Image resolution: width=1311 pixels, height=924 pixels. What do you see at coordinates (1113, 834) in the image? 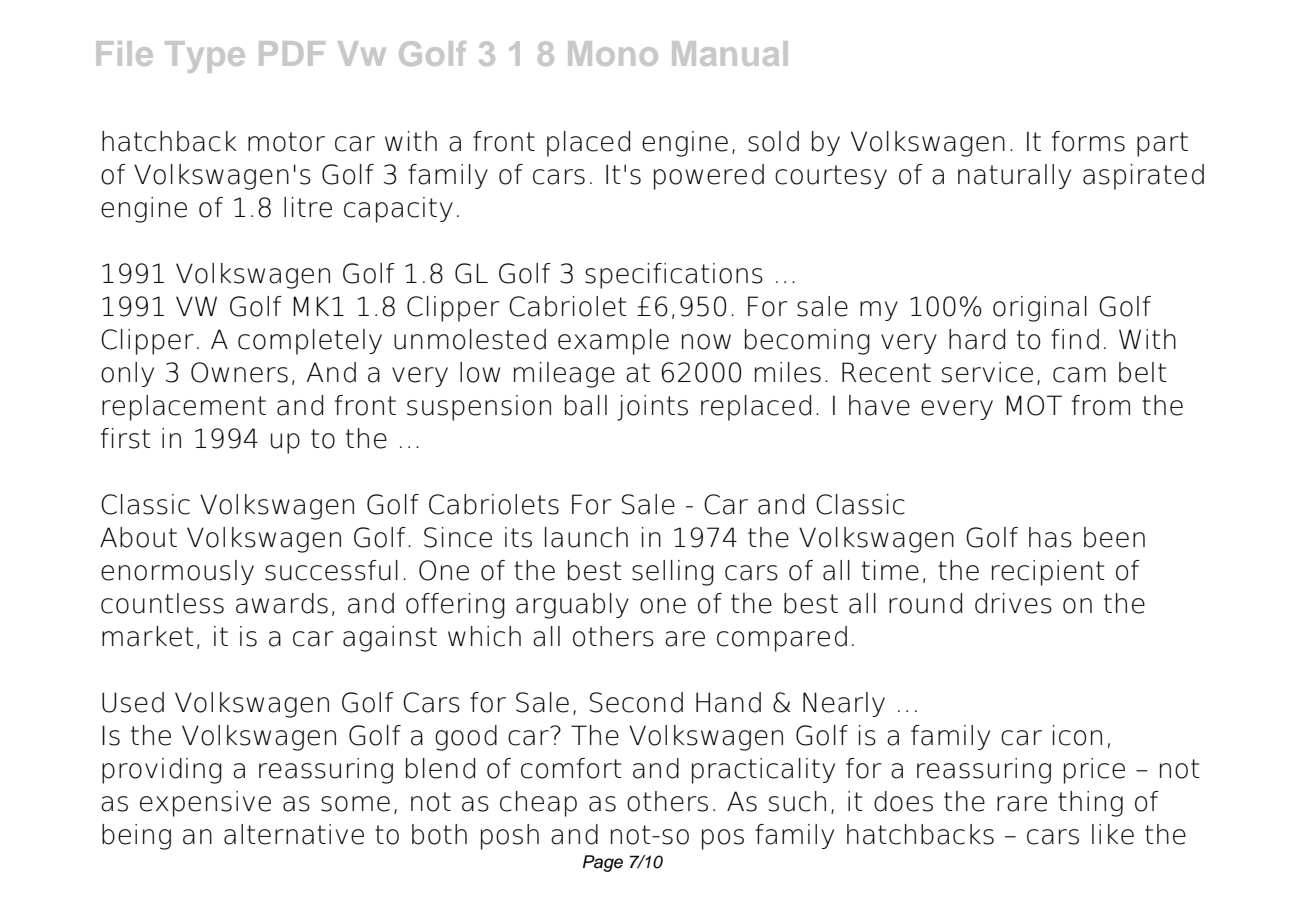
I see `like` at bounding box center [1113, 834].
